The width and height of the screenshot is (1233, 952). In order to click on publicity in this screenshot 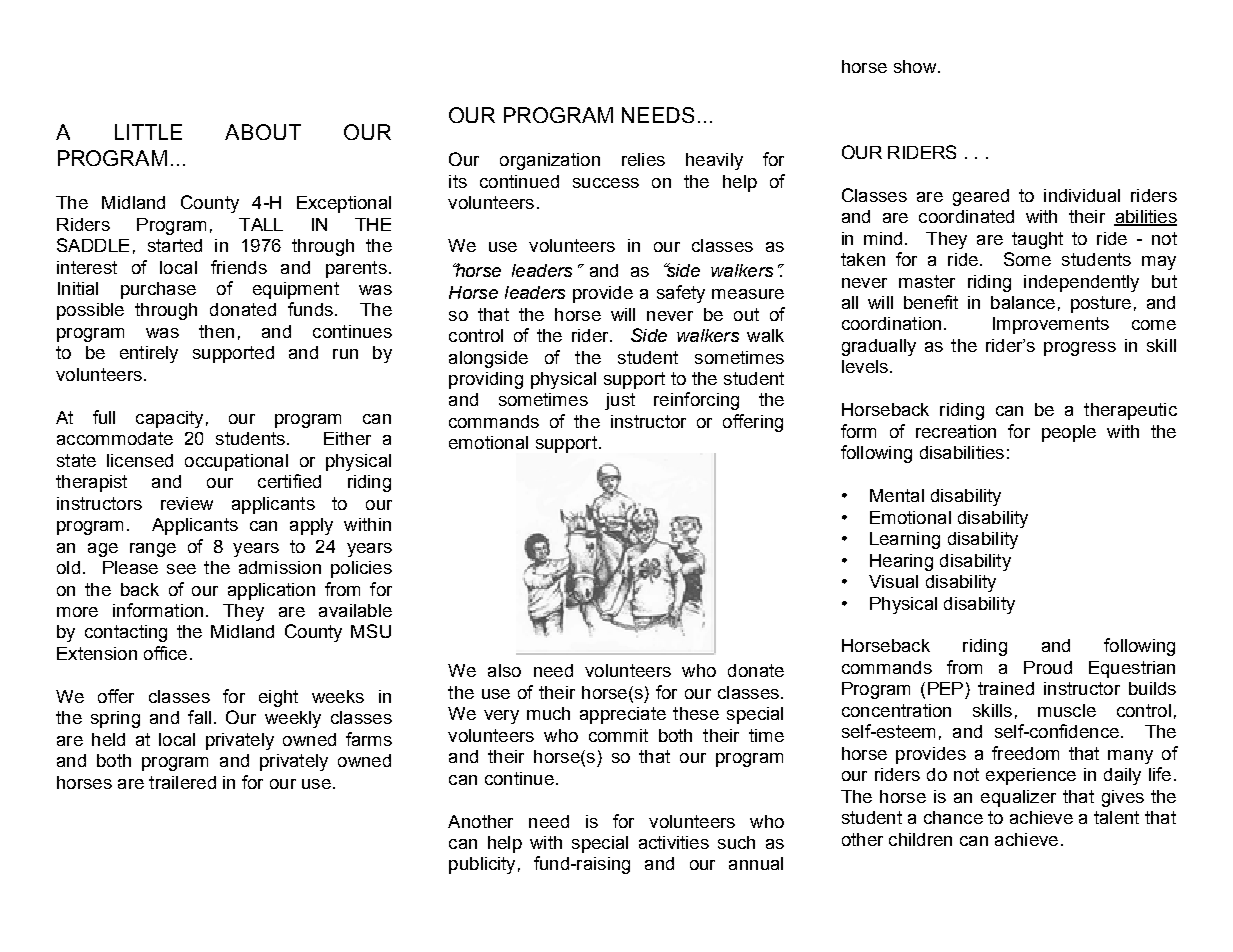, I will do `click(482, 865)`.
